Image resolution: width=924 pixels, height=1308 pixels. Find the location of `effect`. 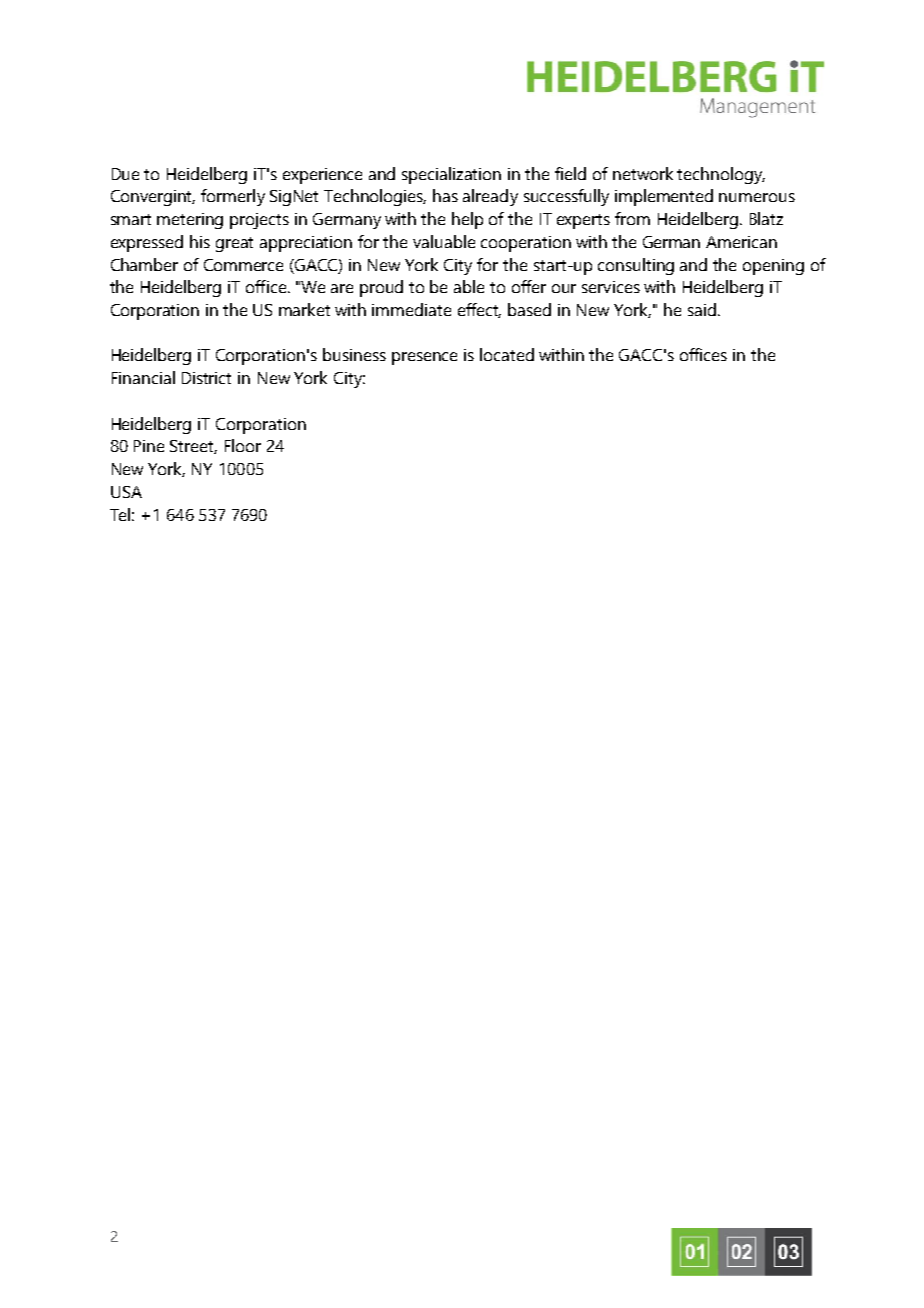

effect is located at coordinates (479, 310).
